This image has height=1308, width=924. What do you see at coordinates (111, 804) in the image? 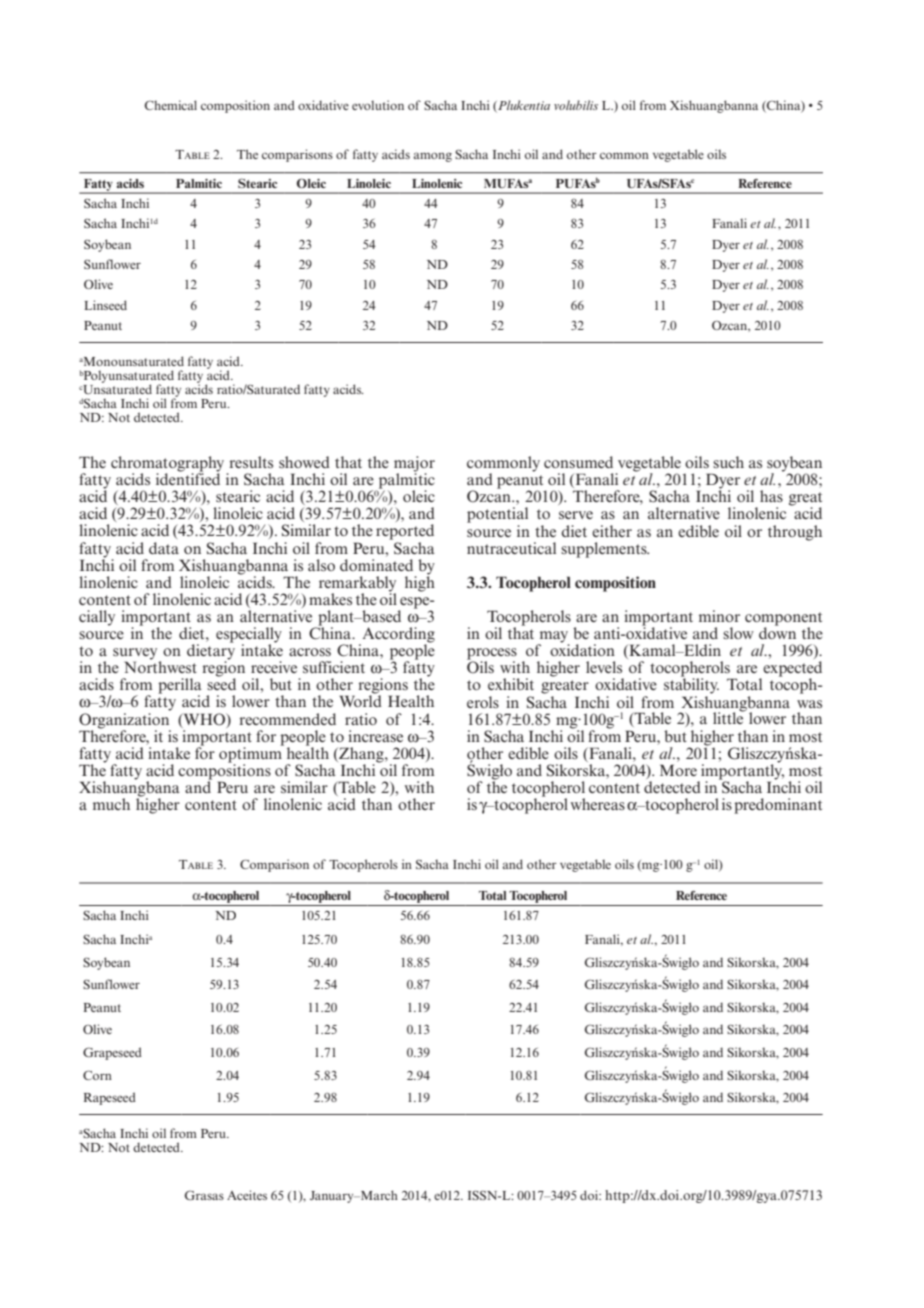
I see `much` at bounding box center [111, 804].
